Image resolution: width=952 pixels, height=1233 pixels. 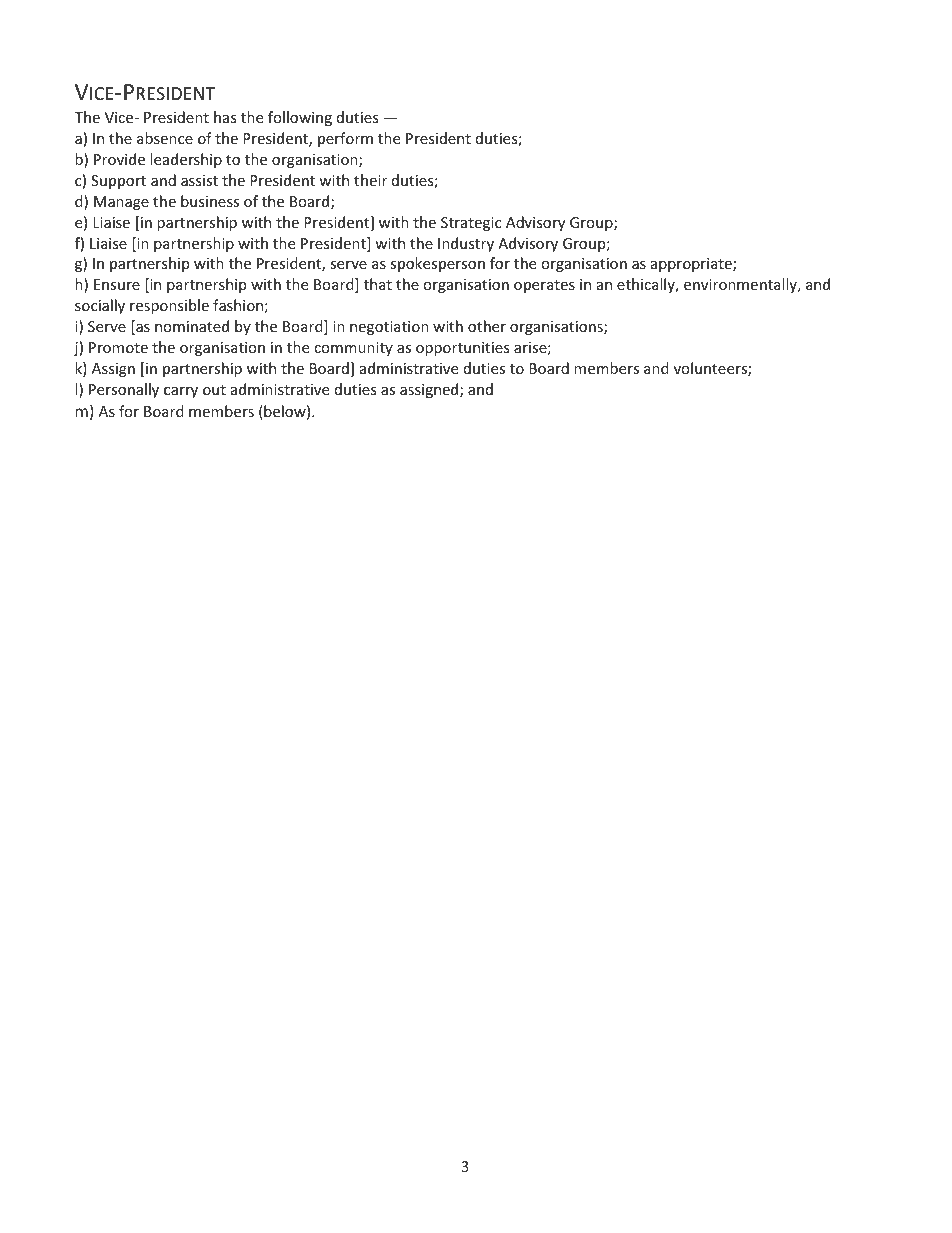 I want to click on absence, so click(x=165, y=138).
